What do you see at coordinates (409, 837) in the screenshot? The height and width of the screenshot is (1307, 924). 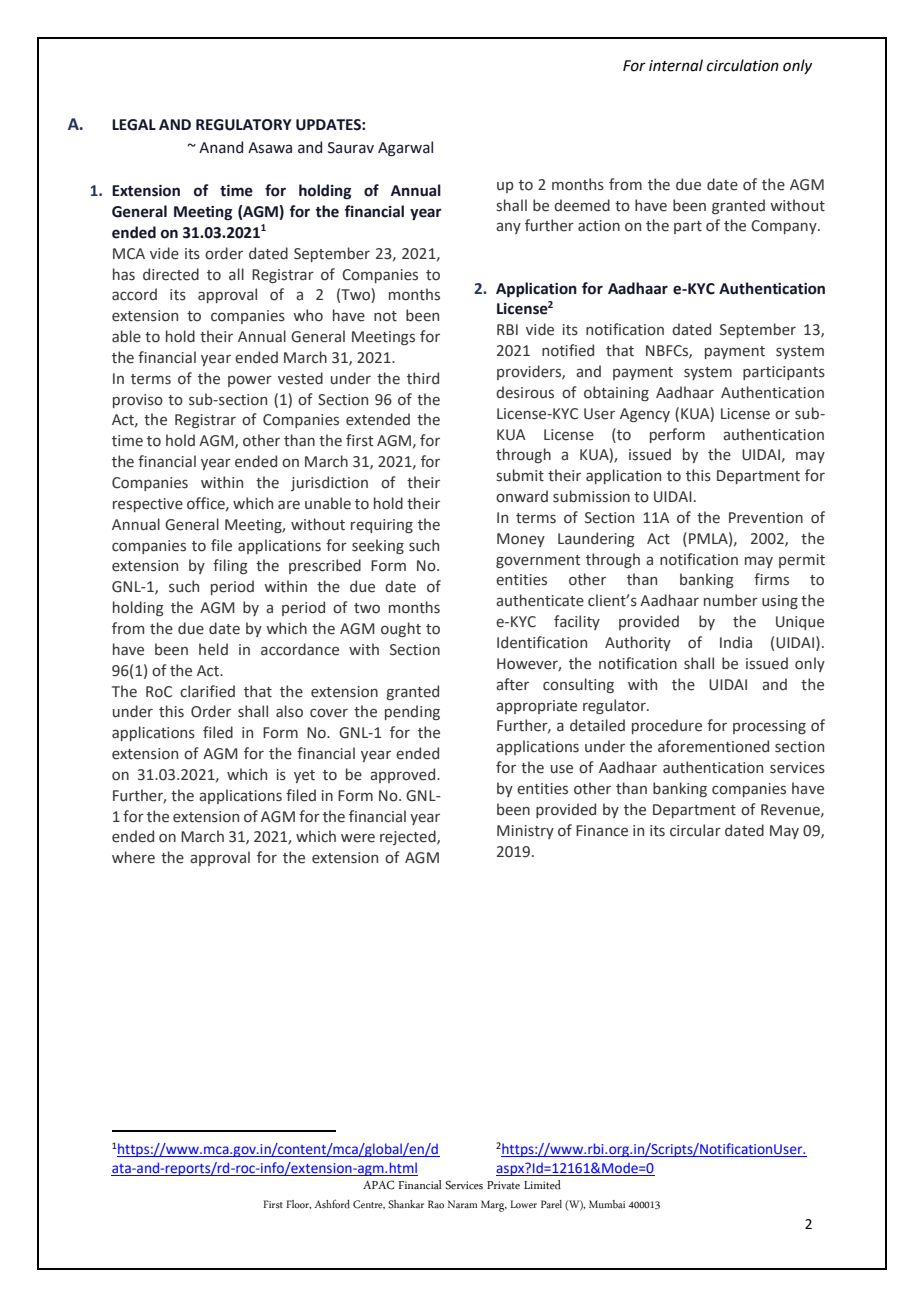 I see `rejected` at bounding box center [409, 837].
